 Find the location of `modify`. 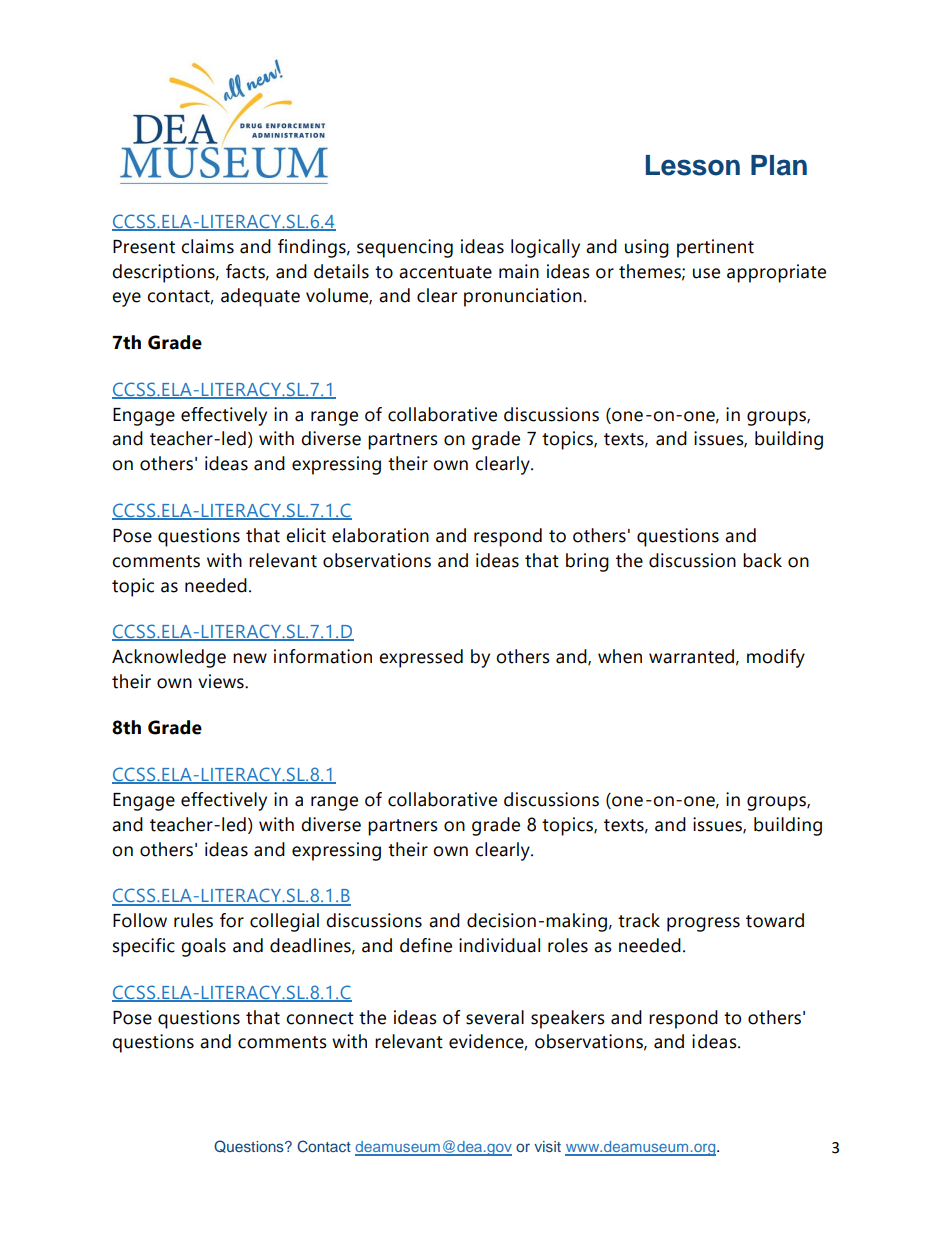

modify is located at coordinates (776, 658).
